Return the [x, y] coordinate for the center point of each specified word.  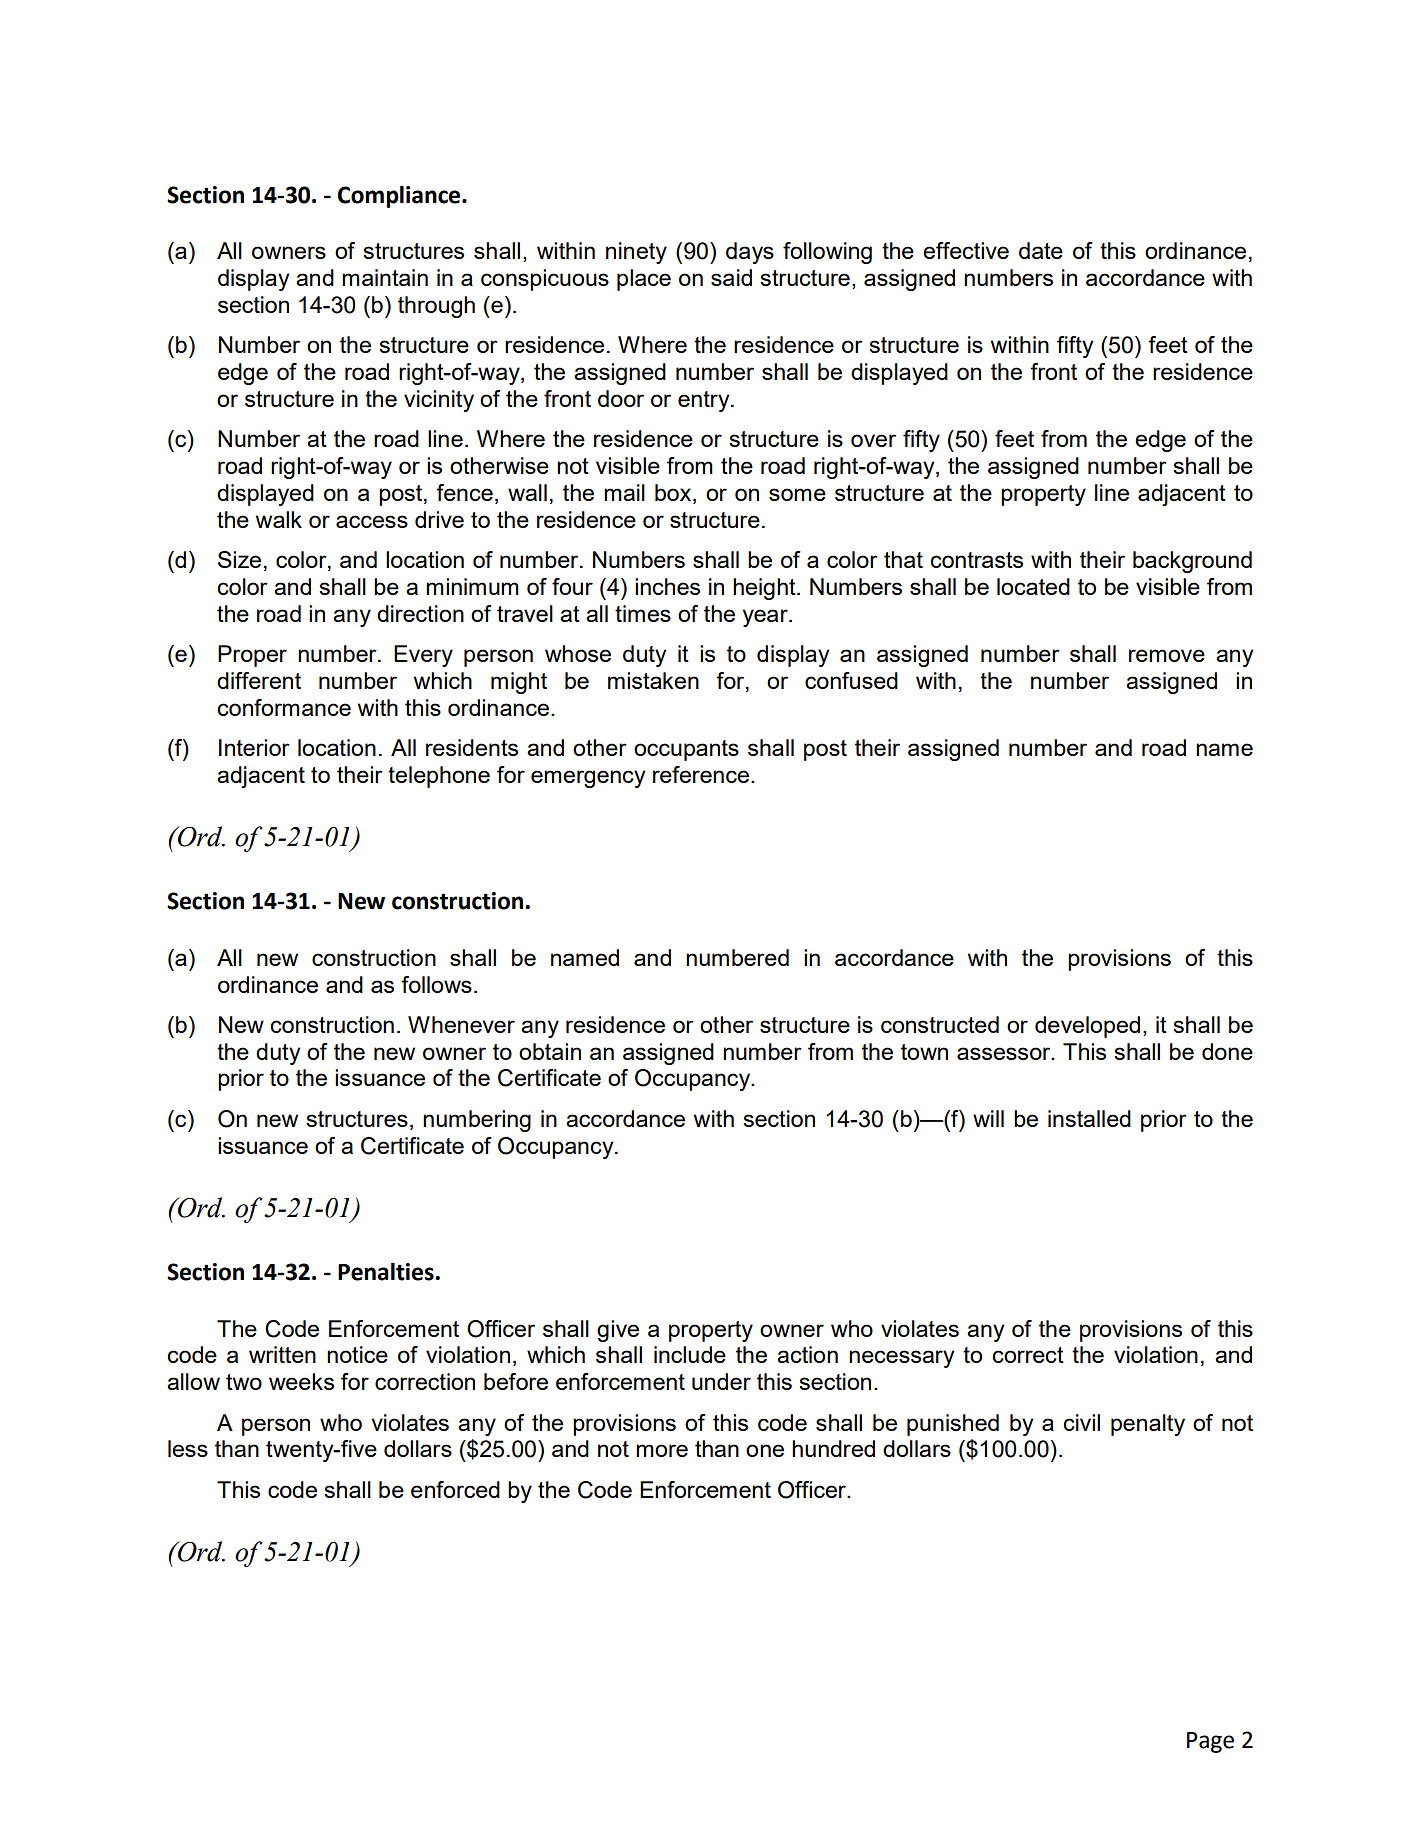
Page [1210, 1742]
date [1041, 250]
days [750, 253]
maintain [385, 277]
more [662, 1450]
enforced [455, 1489]
